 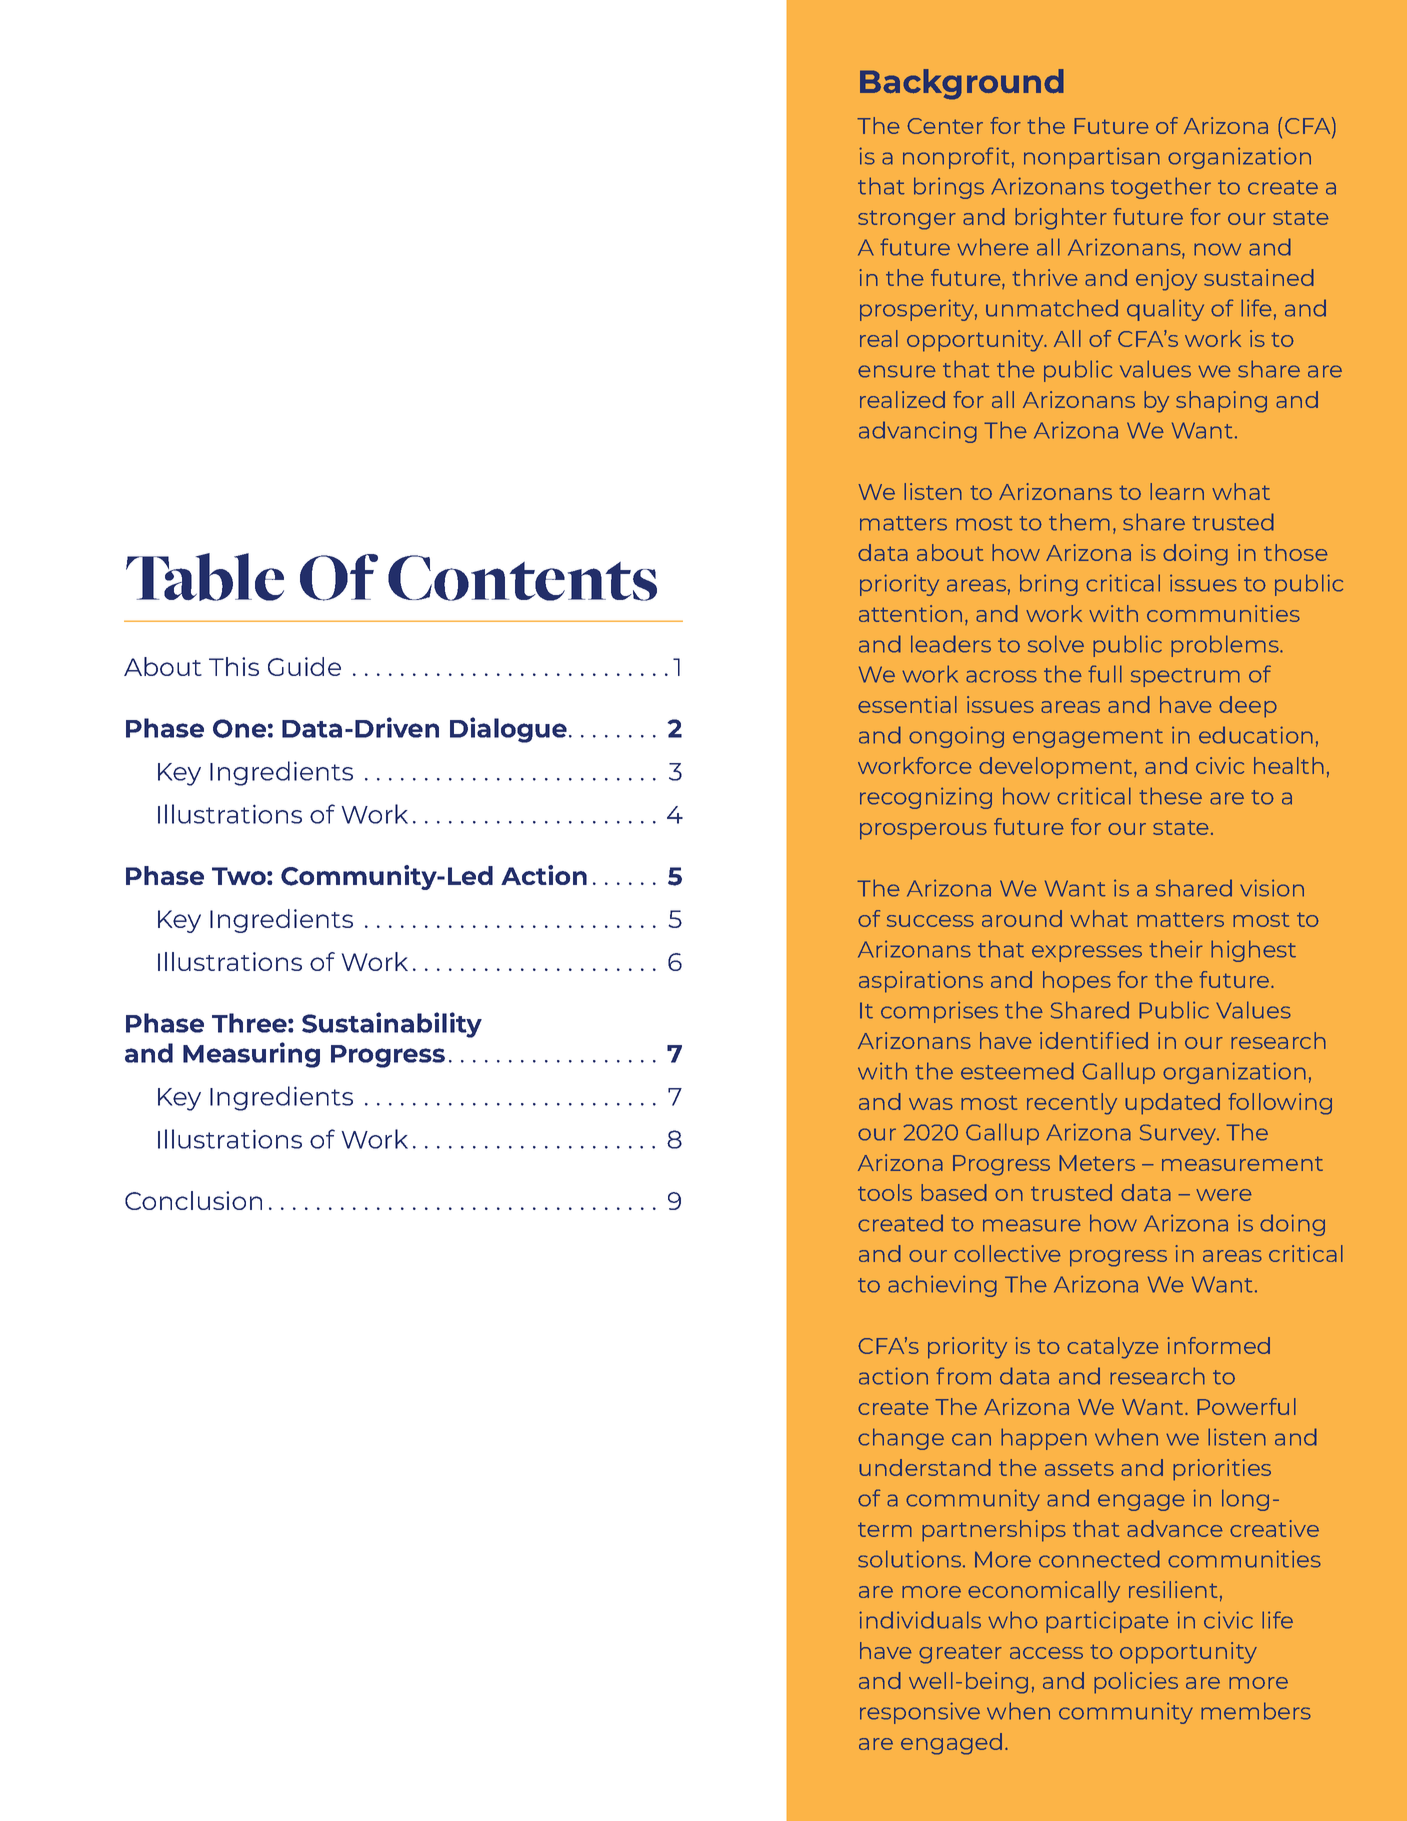 I want to click on attention, so click(x=910, y=613).
